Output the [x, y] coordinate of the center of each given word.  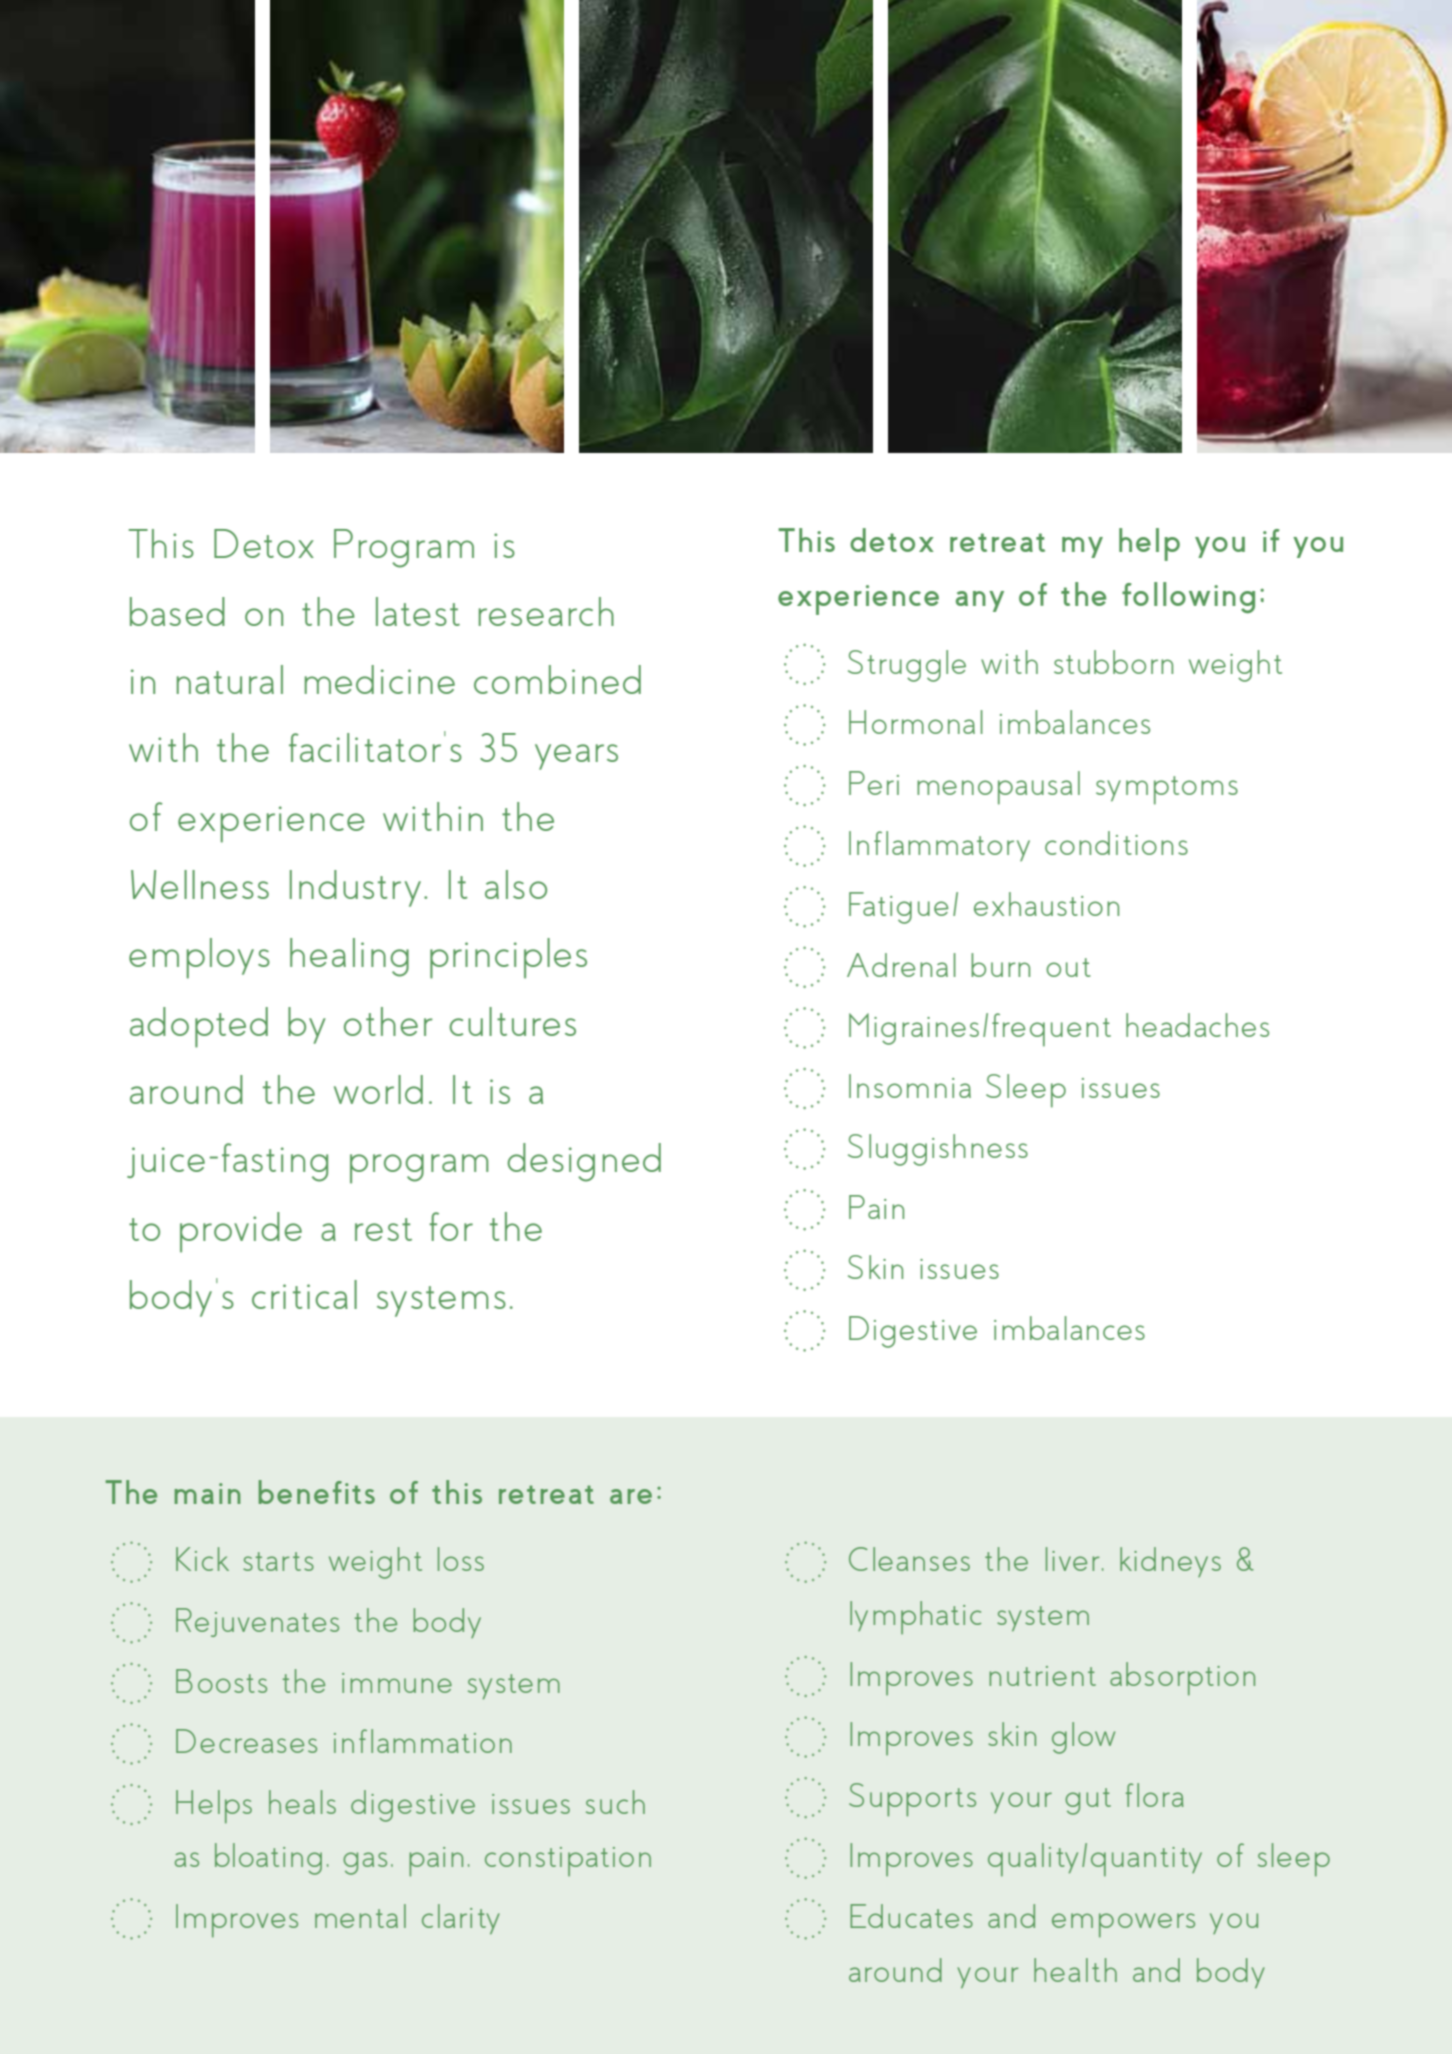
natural [230, 679]
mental [360, 1916]
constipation [568, 1861]
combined [557, 679]
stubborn [1113, 662]
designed [584, 1162]
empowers [1123, 1925]
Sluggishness [938, 1150]
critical [304, 1294]
